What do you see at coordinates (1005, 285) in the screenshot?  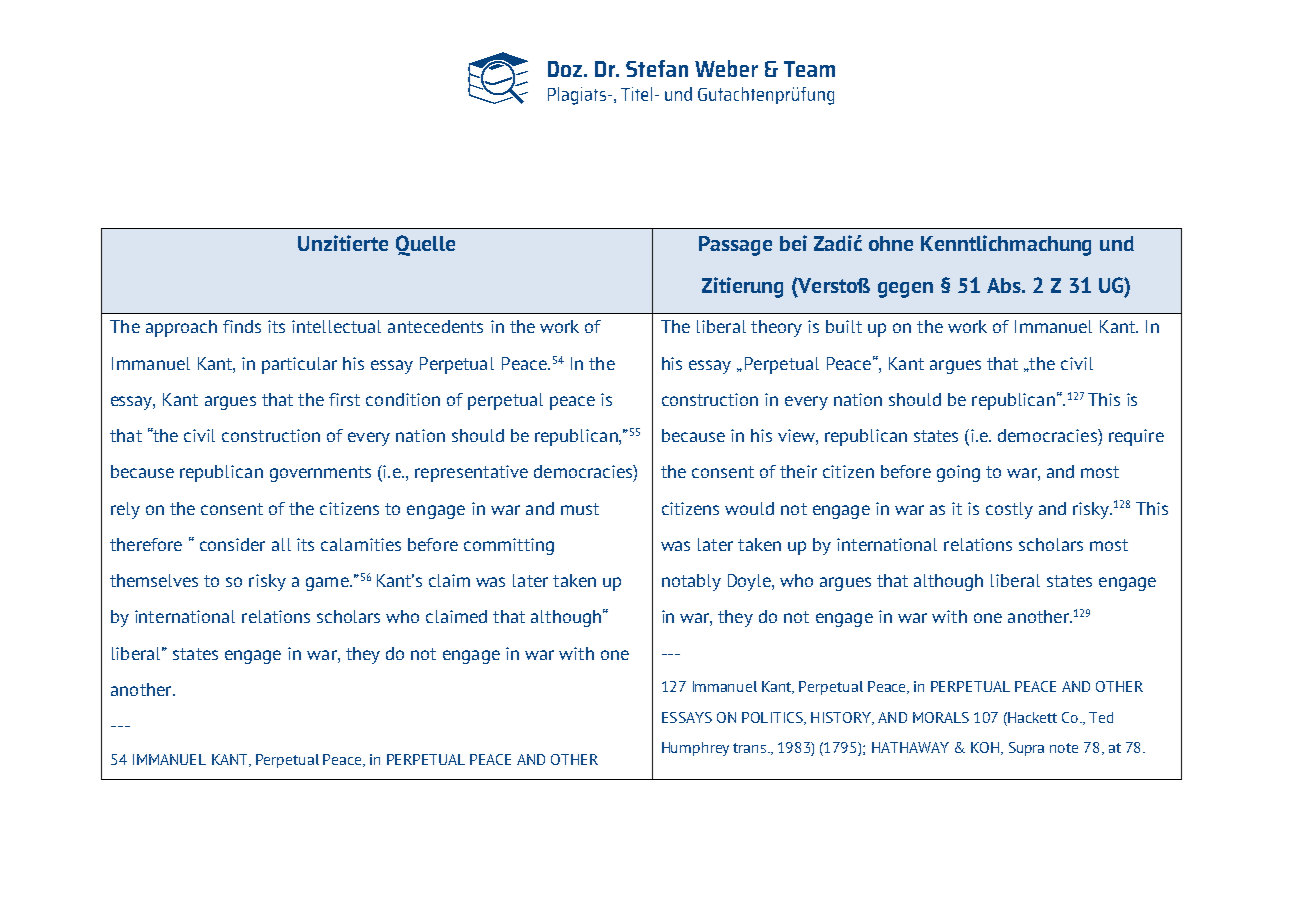 I see `Abs` at bounding box center [1005, 285].
